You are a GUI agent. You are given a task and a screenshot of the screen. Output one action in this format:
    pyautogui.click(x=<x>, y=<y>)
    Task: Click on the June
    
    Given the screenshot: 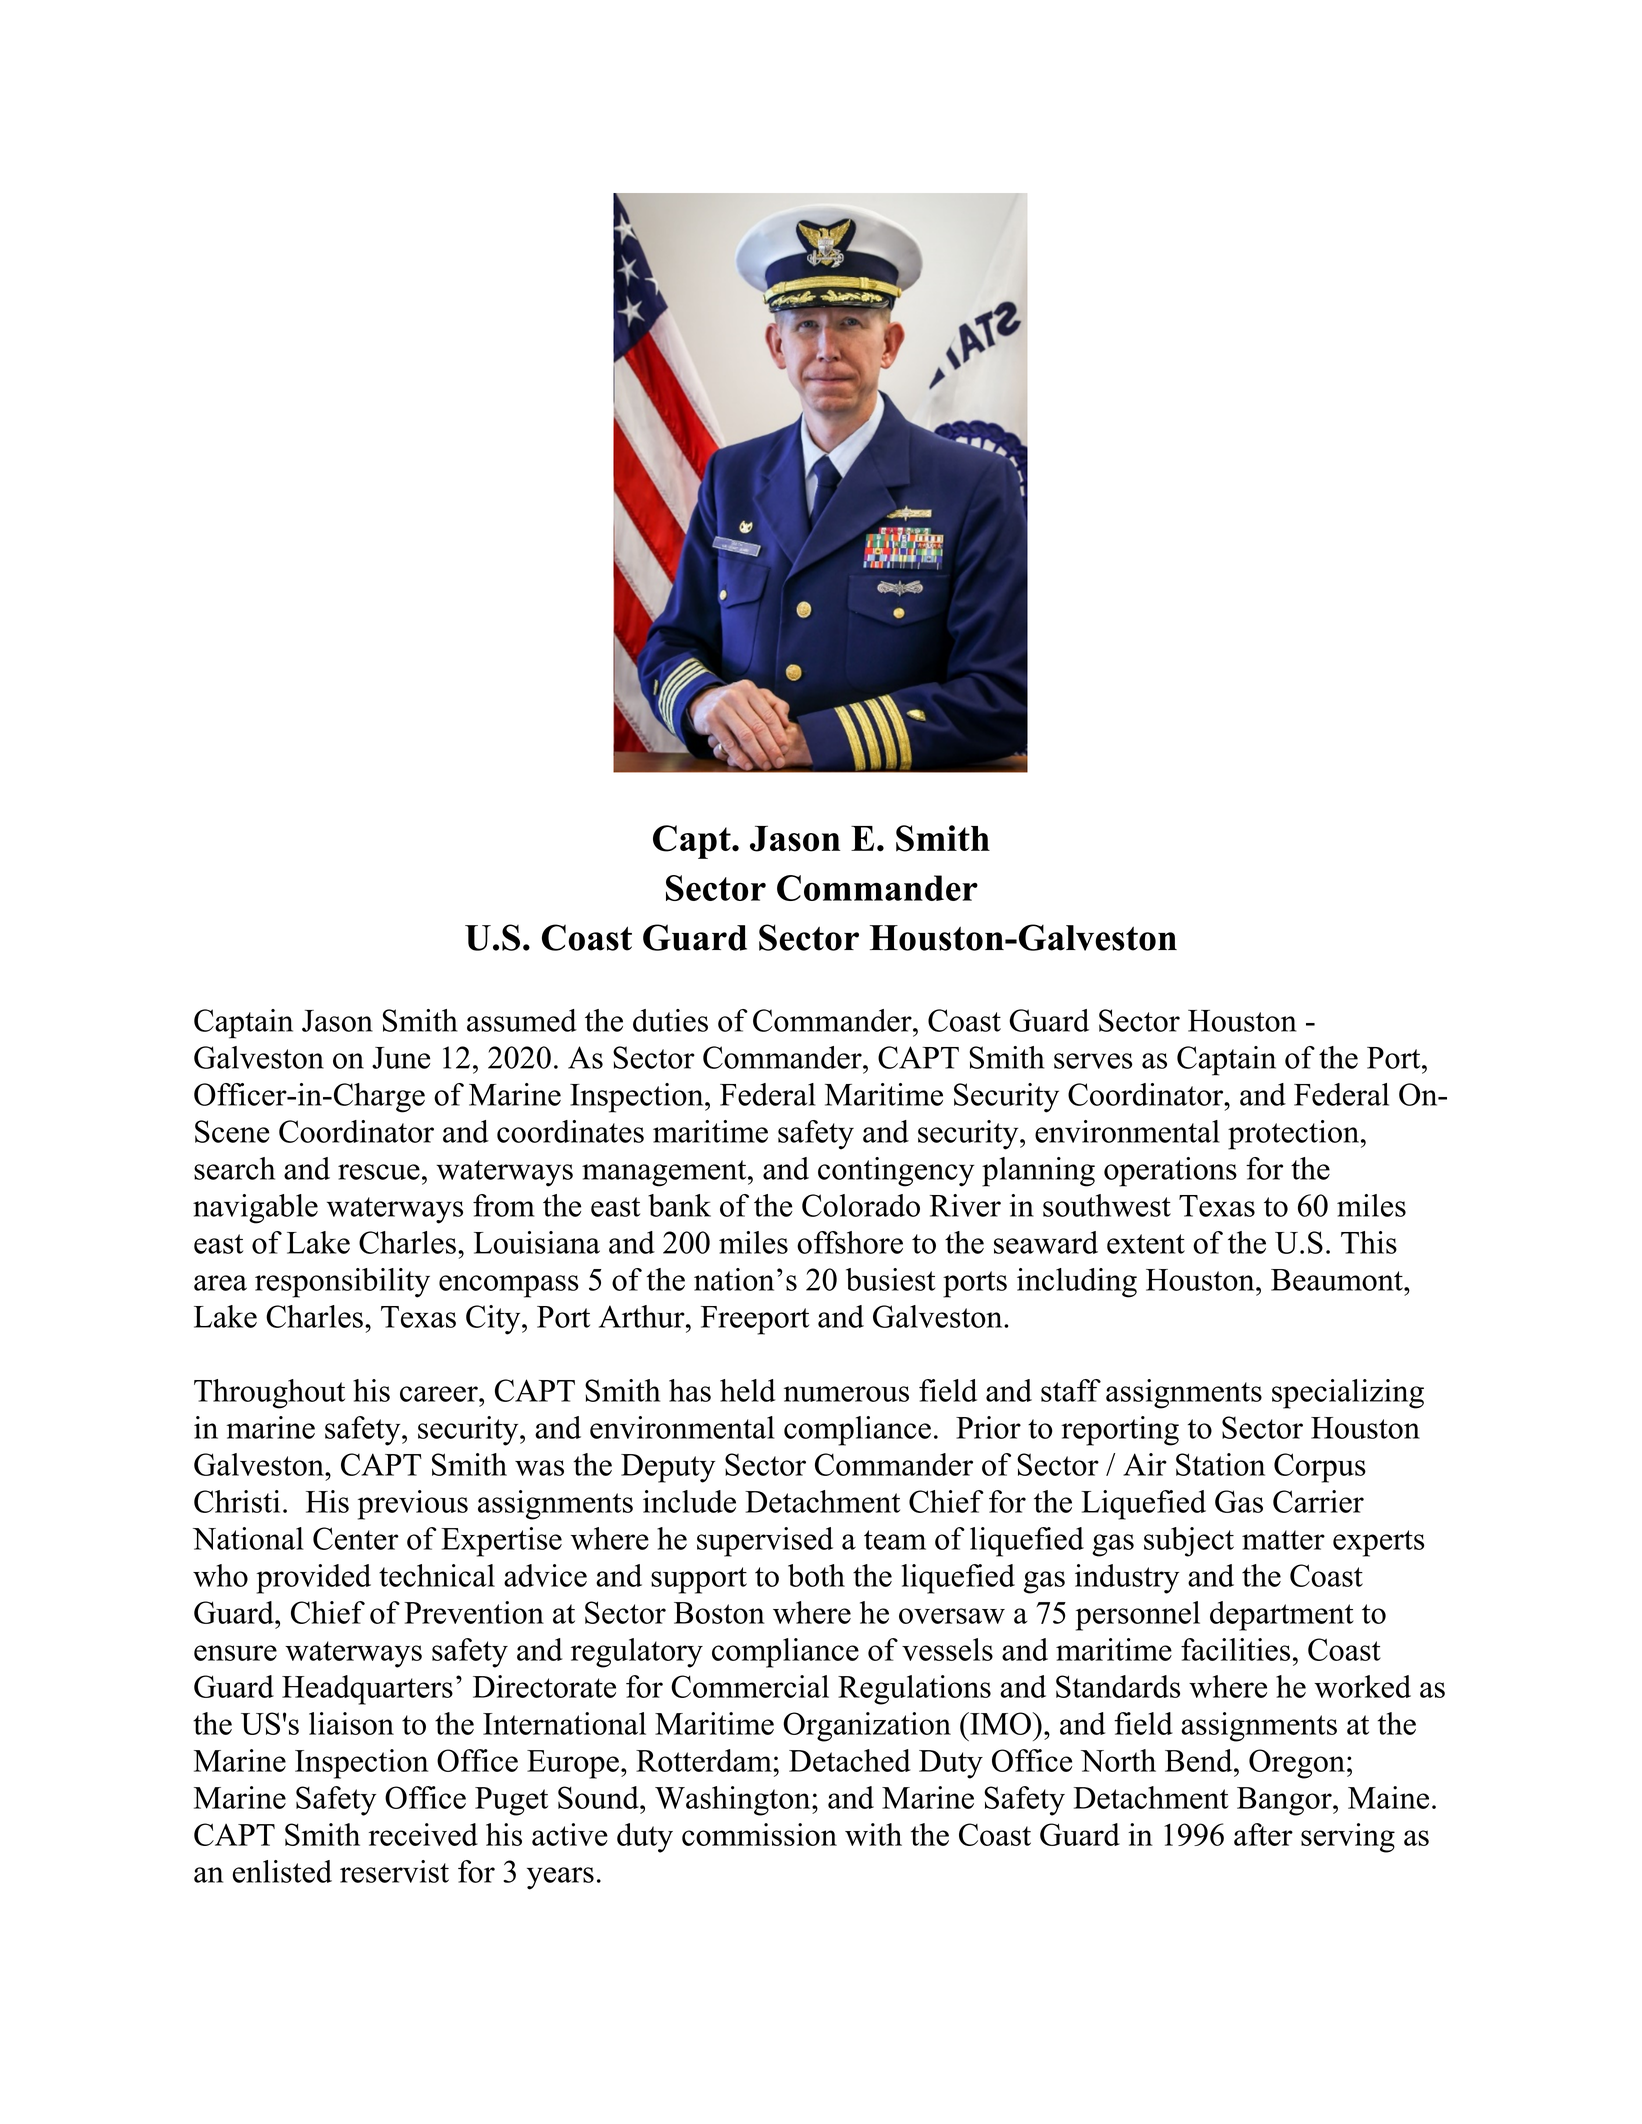 What is the action you would take?
    pyautogui.click(x=401, y=1058)
